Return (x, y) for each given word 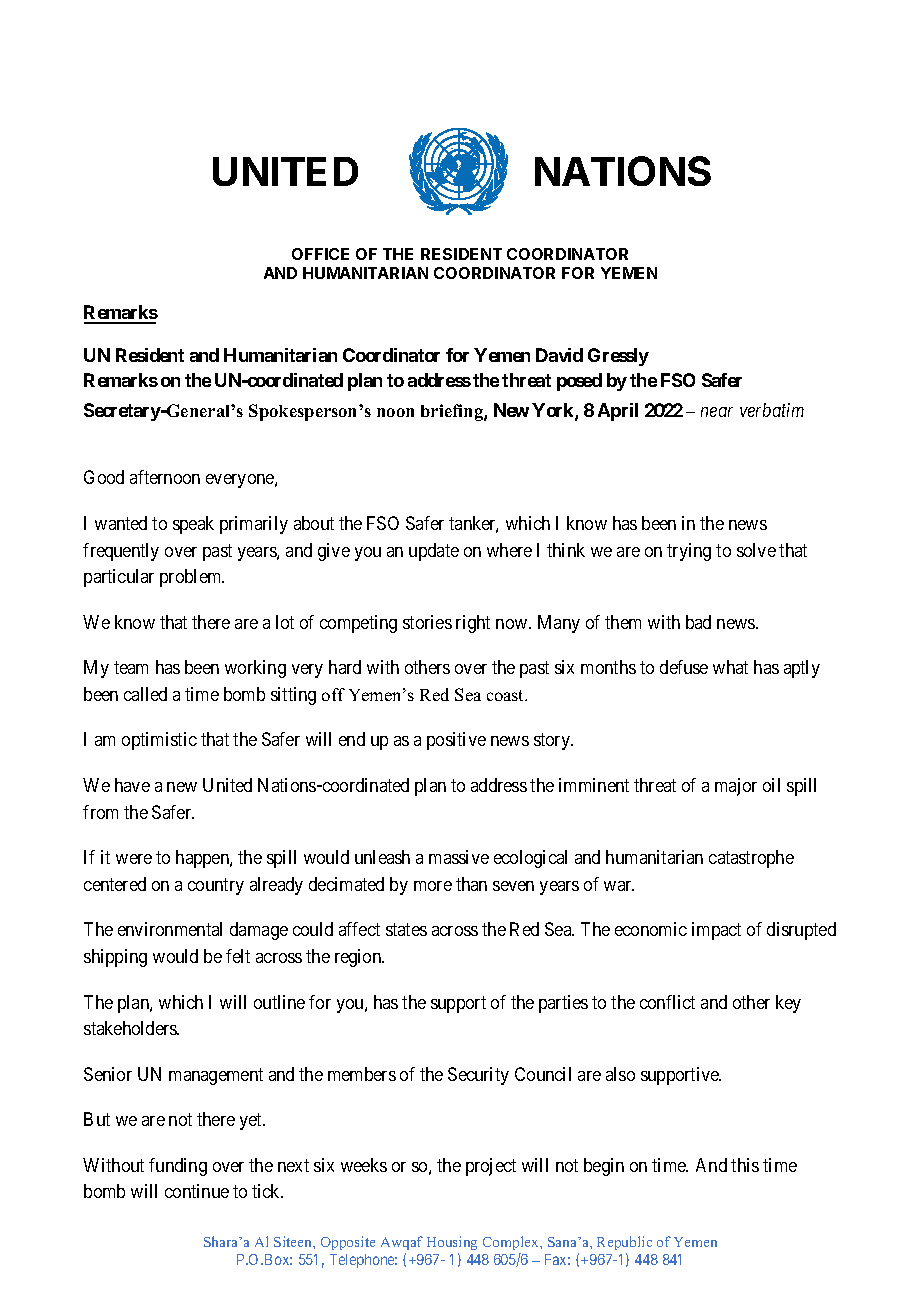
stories (427, 622)
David (559, 355)
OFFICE (320, 254)
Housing (452, 1245)
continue (197, 1191)
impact (716, 931)
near (717, 412)
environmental (170, 929)
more (433, 886)
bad (698, 622)
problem (192, 578)
